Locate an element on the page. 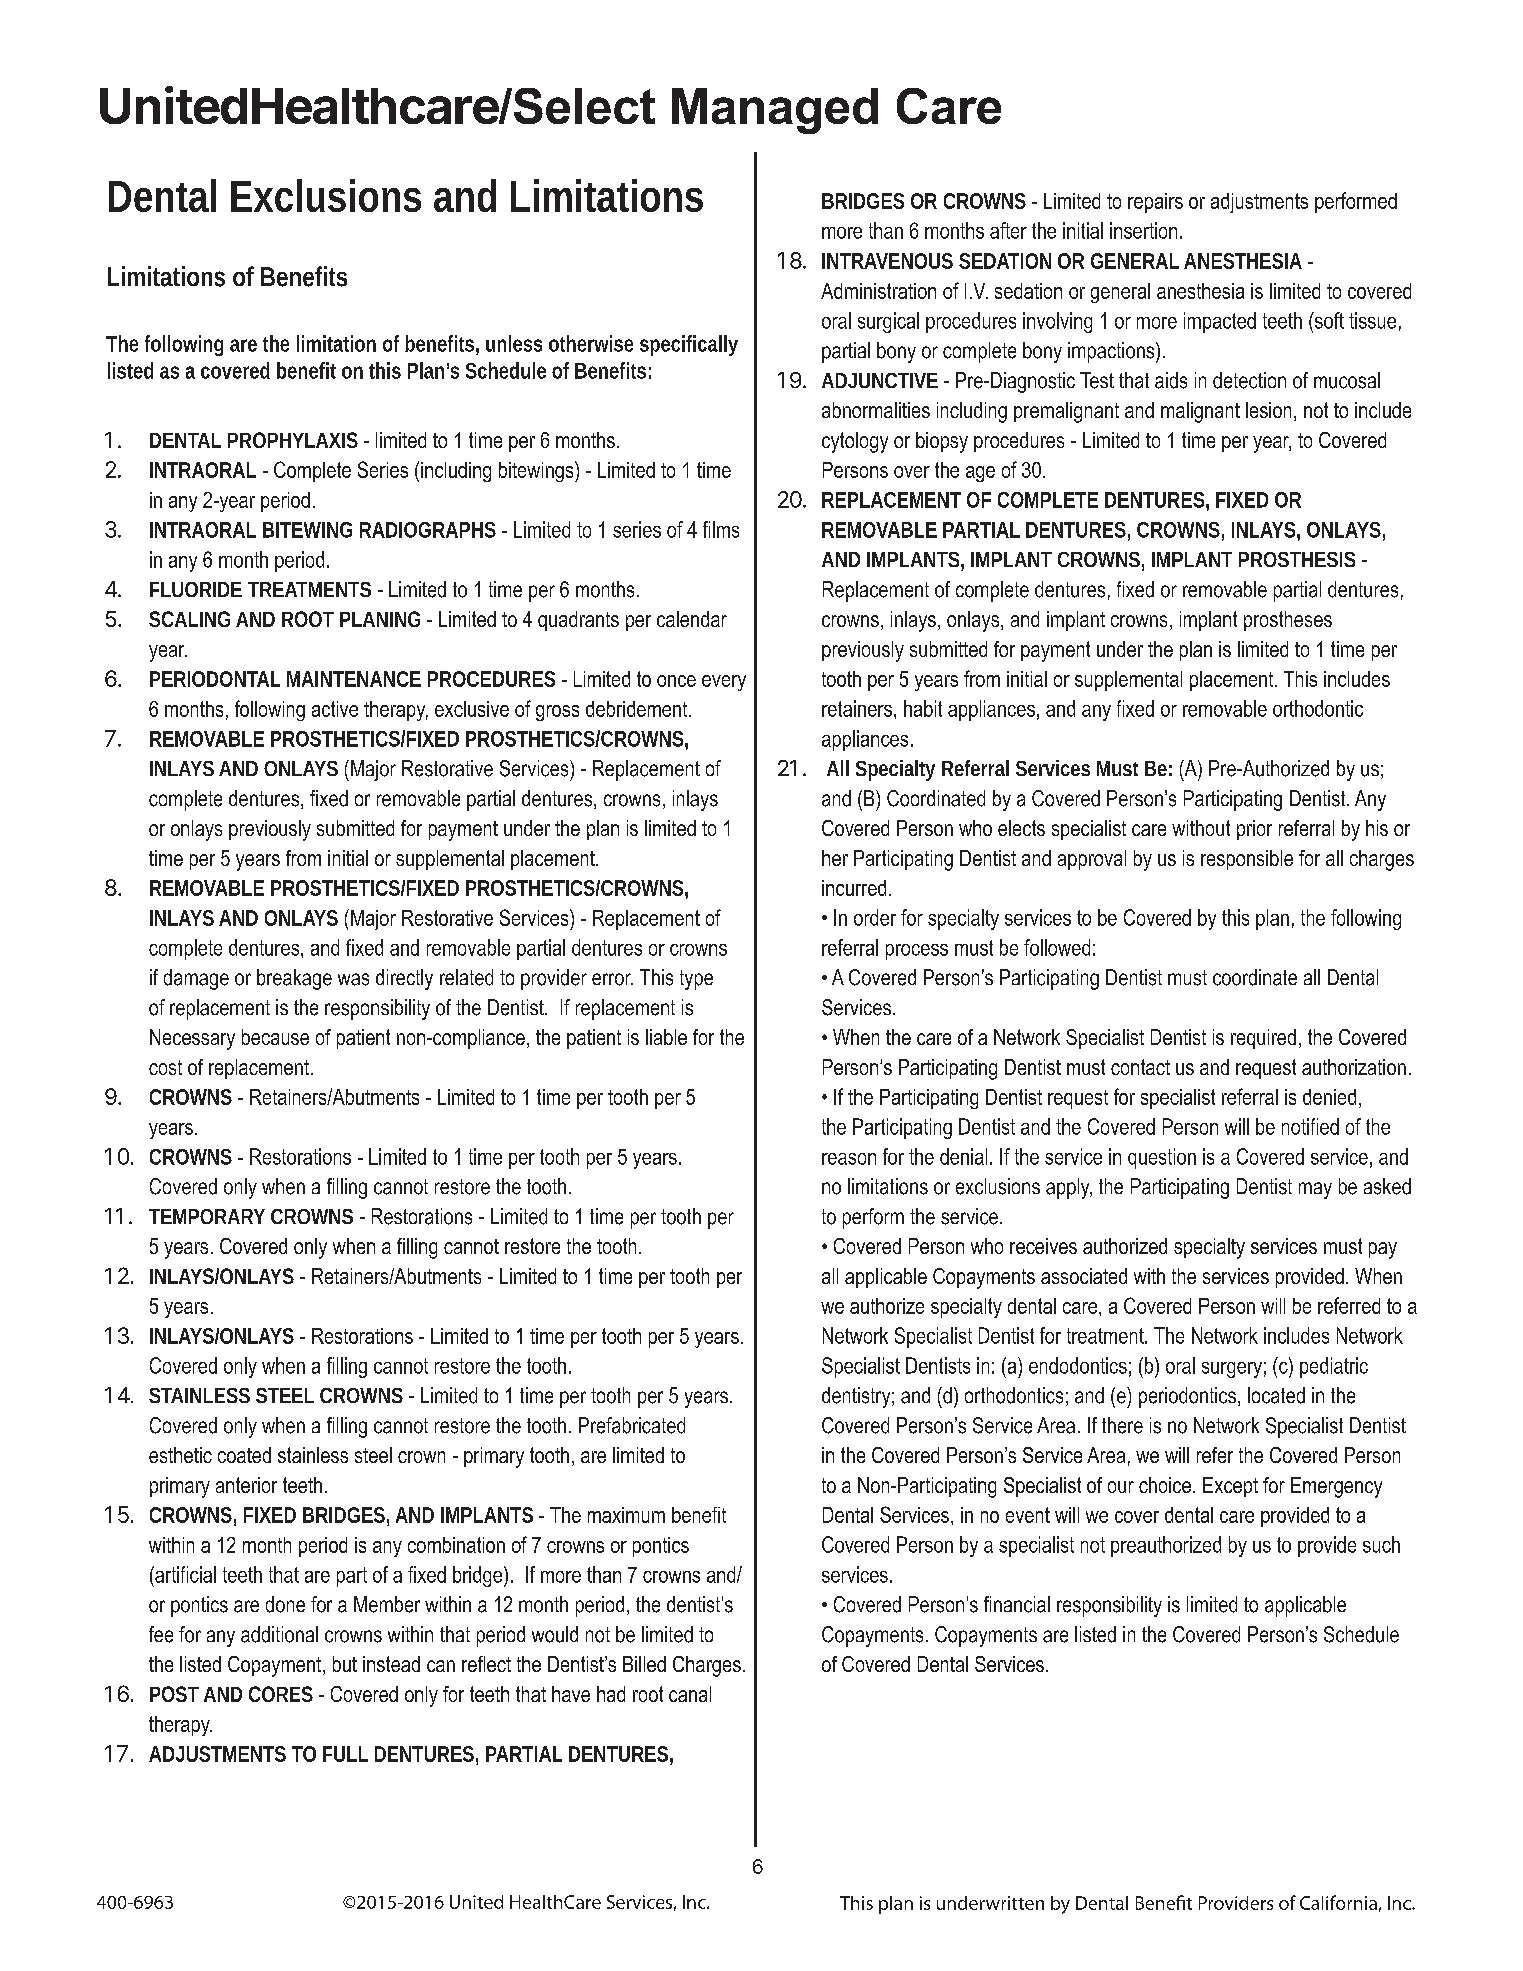 The image size is (1523, 1971). repairs is located at coordinates (1155, 203).
